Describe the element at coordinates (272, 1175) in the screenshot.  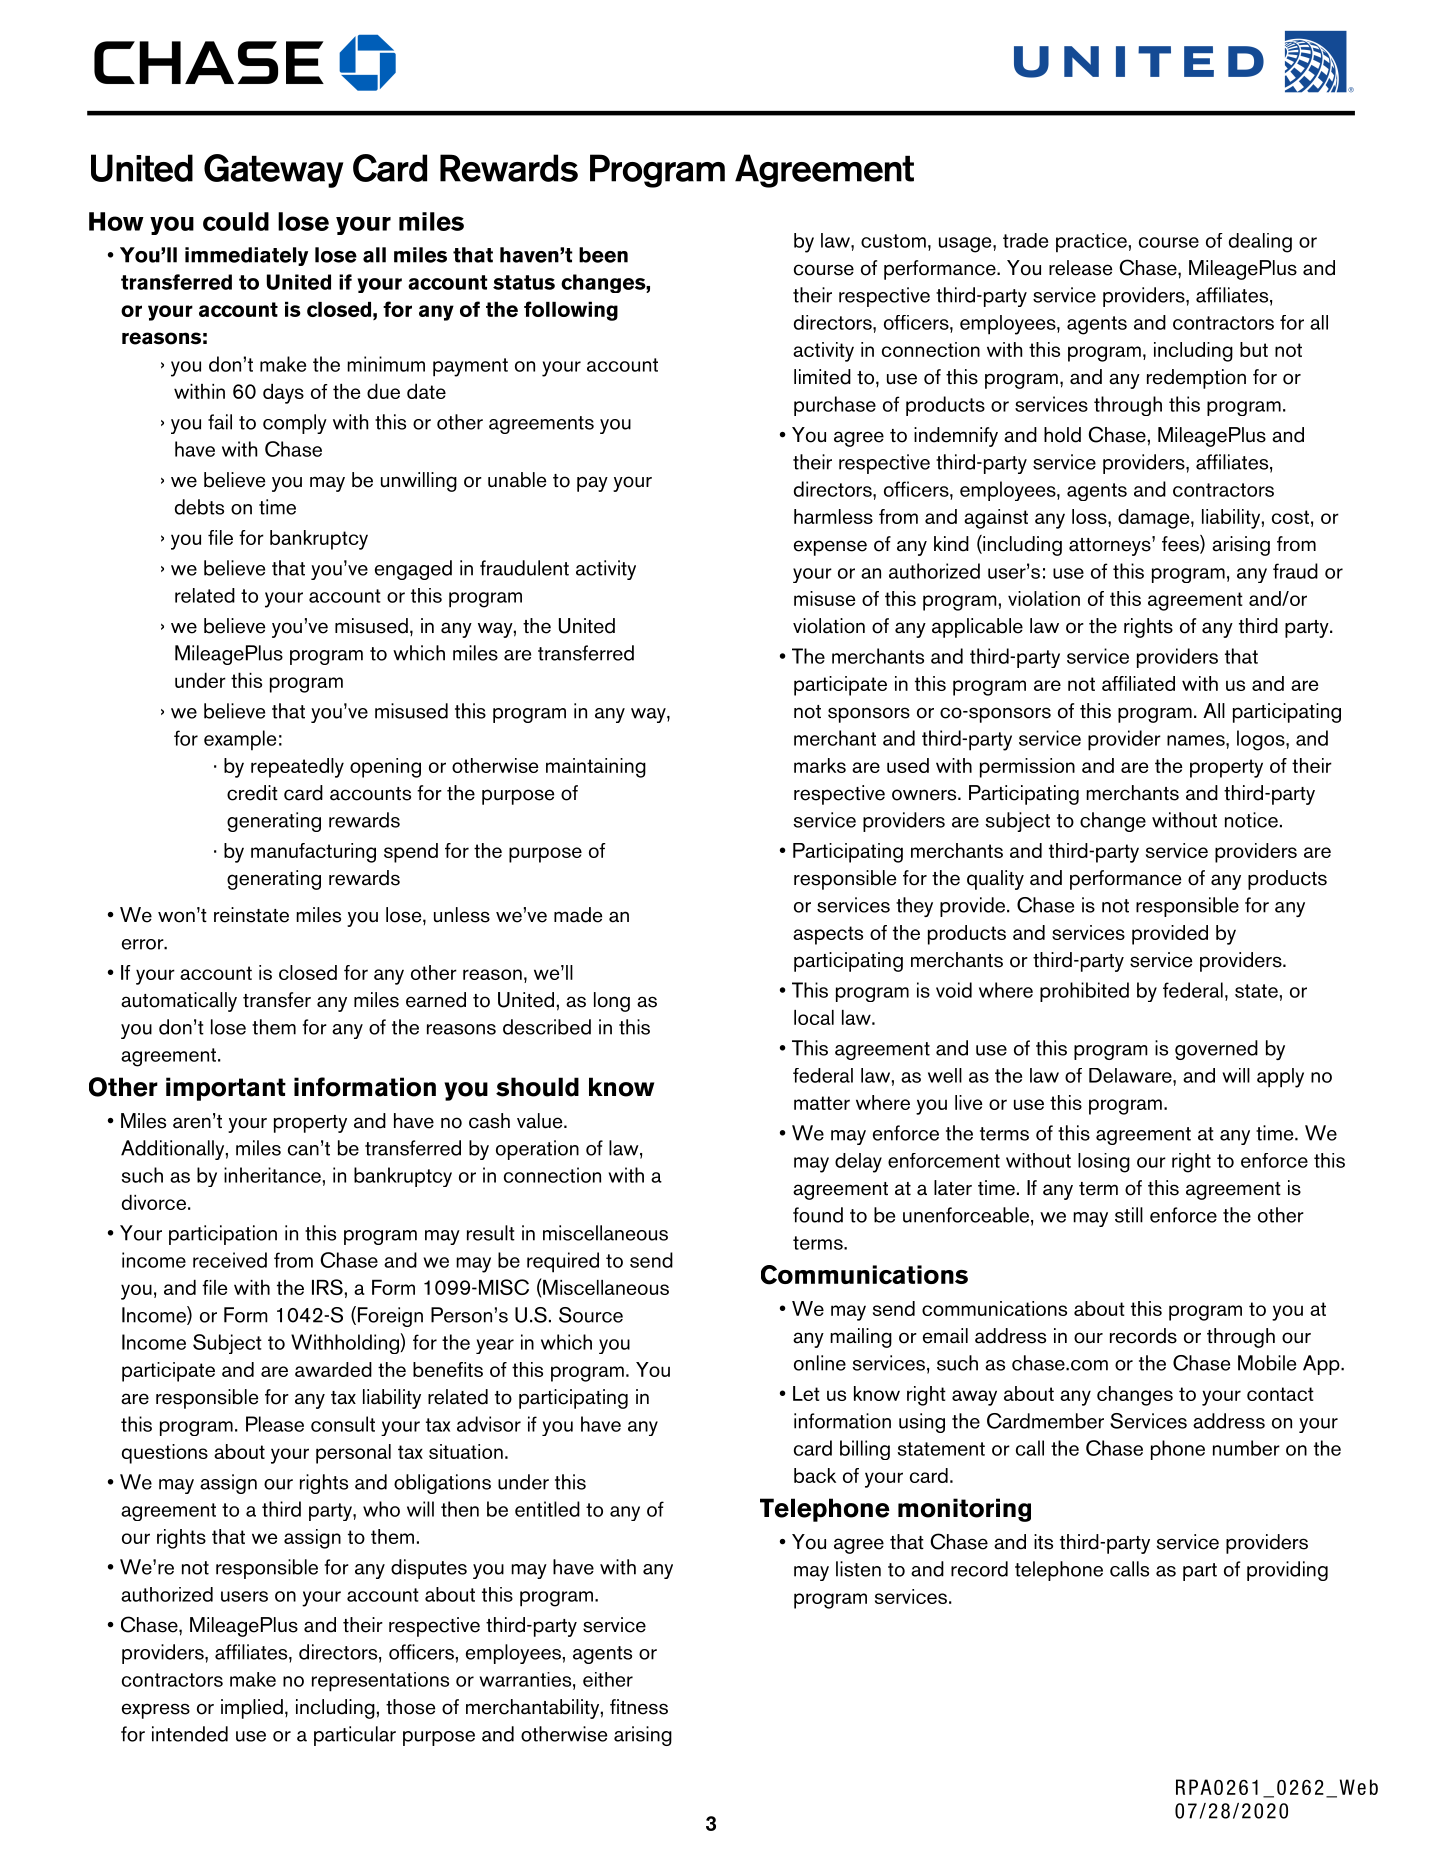
I see `inheritance` at that location.
